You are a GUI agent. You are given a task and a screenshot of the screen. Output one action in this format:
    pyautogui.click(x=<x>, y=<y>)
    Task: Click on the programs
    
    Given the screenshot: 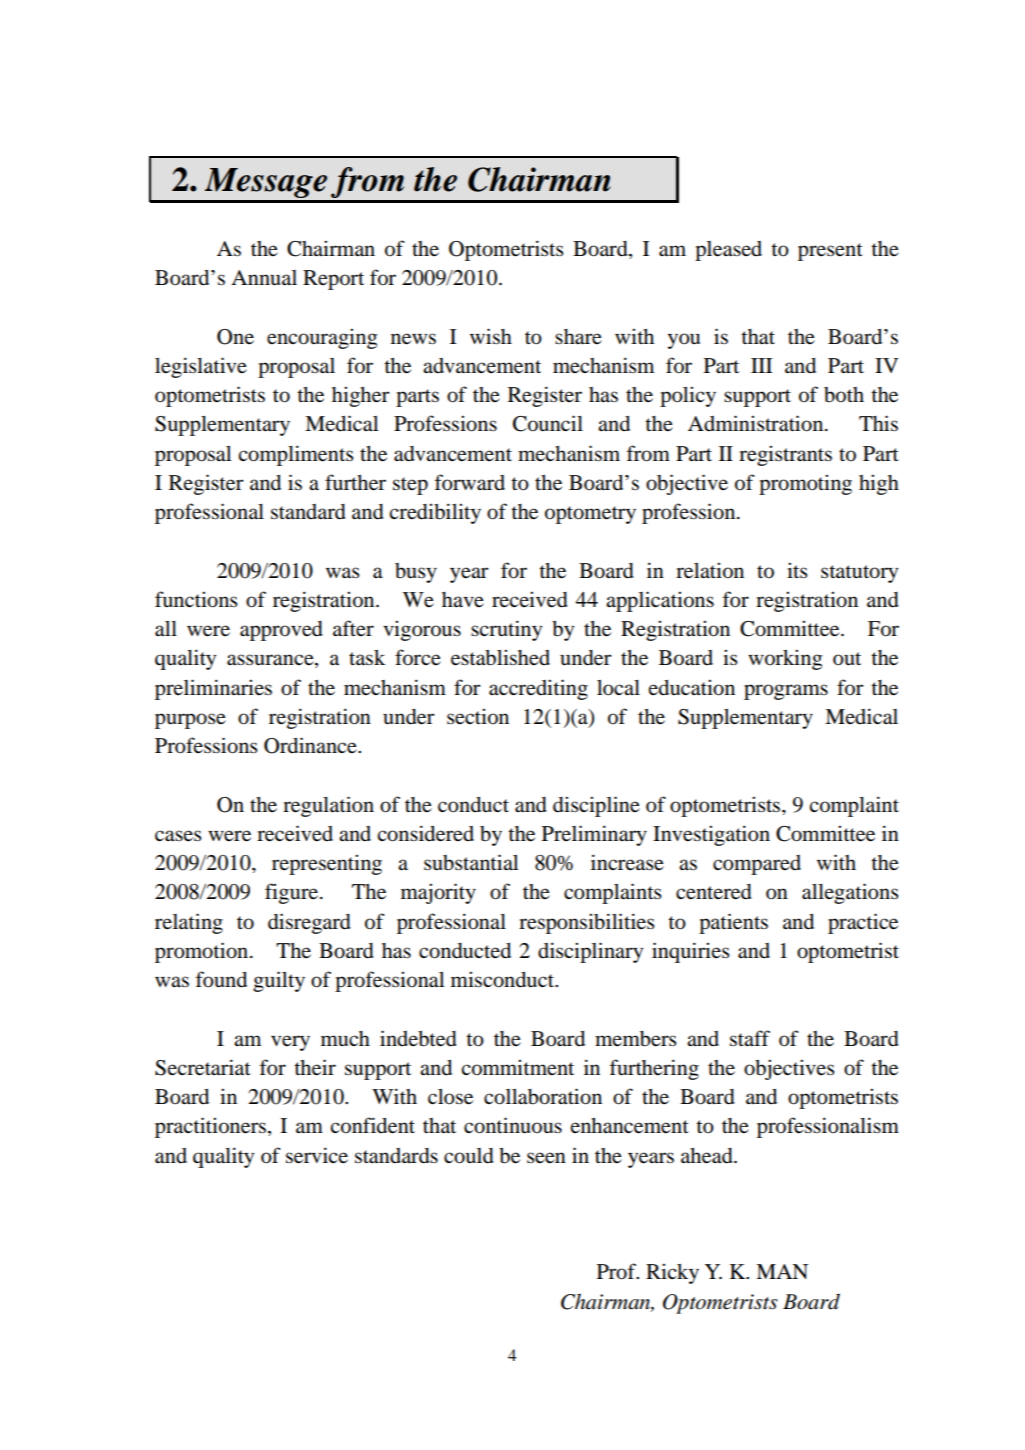 What is the action you would take?
    pyautogui.click(x=786, y=692)
